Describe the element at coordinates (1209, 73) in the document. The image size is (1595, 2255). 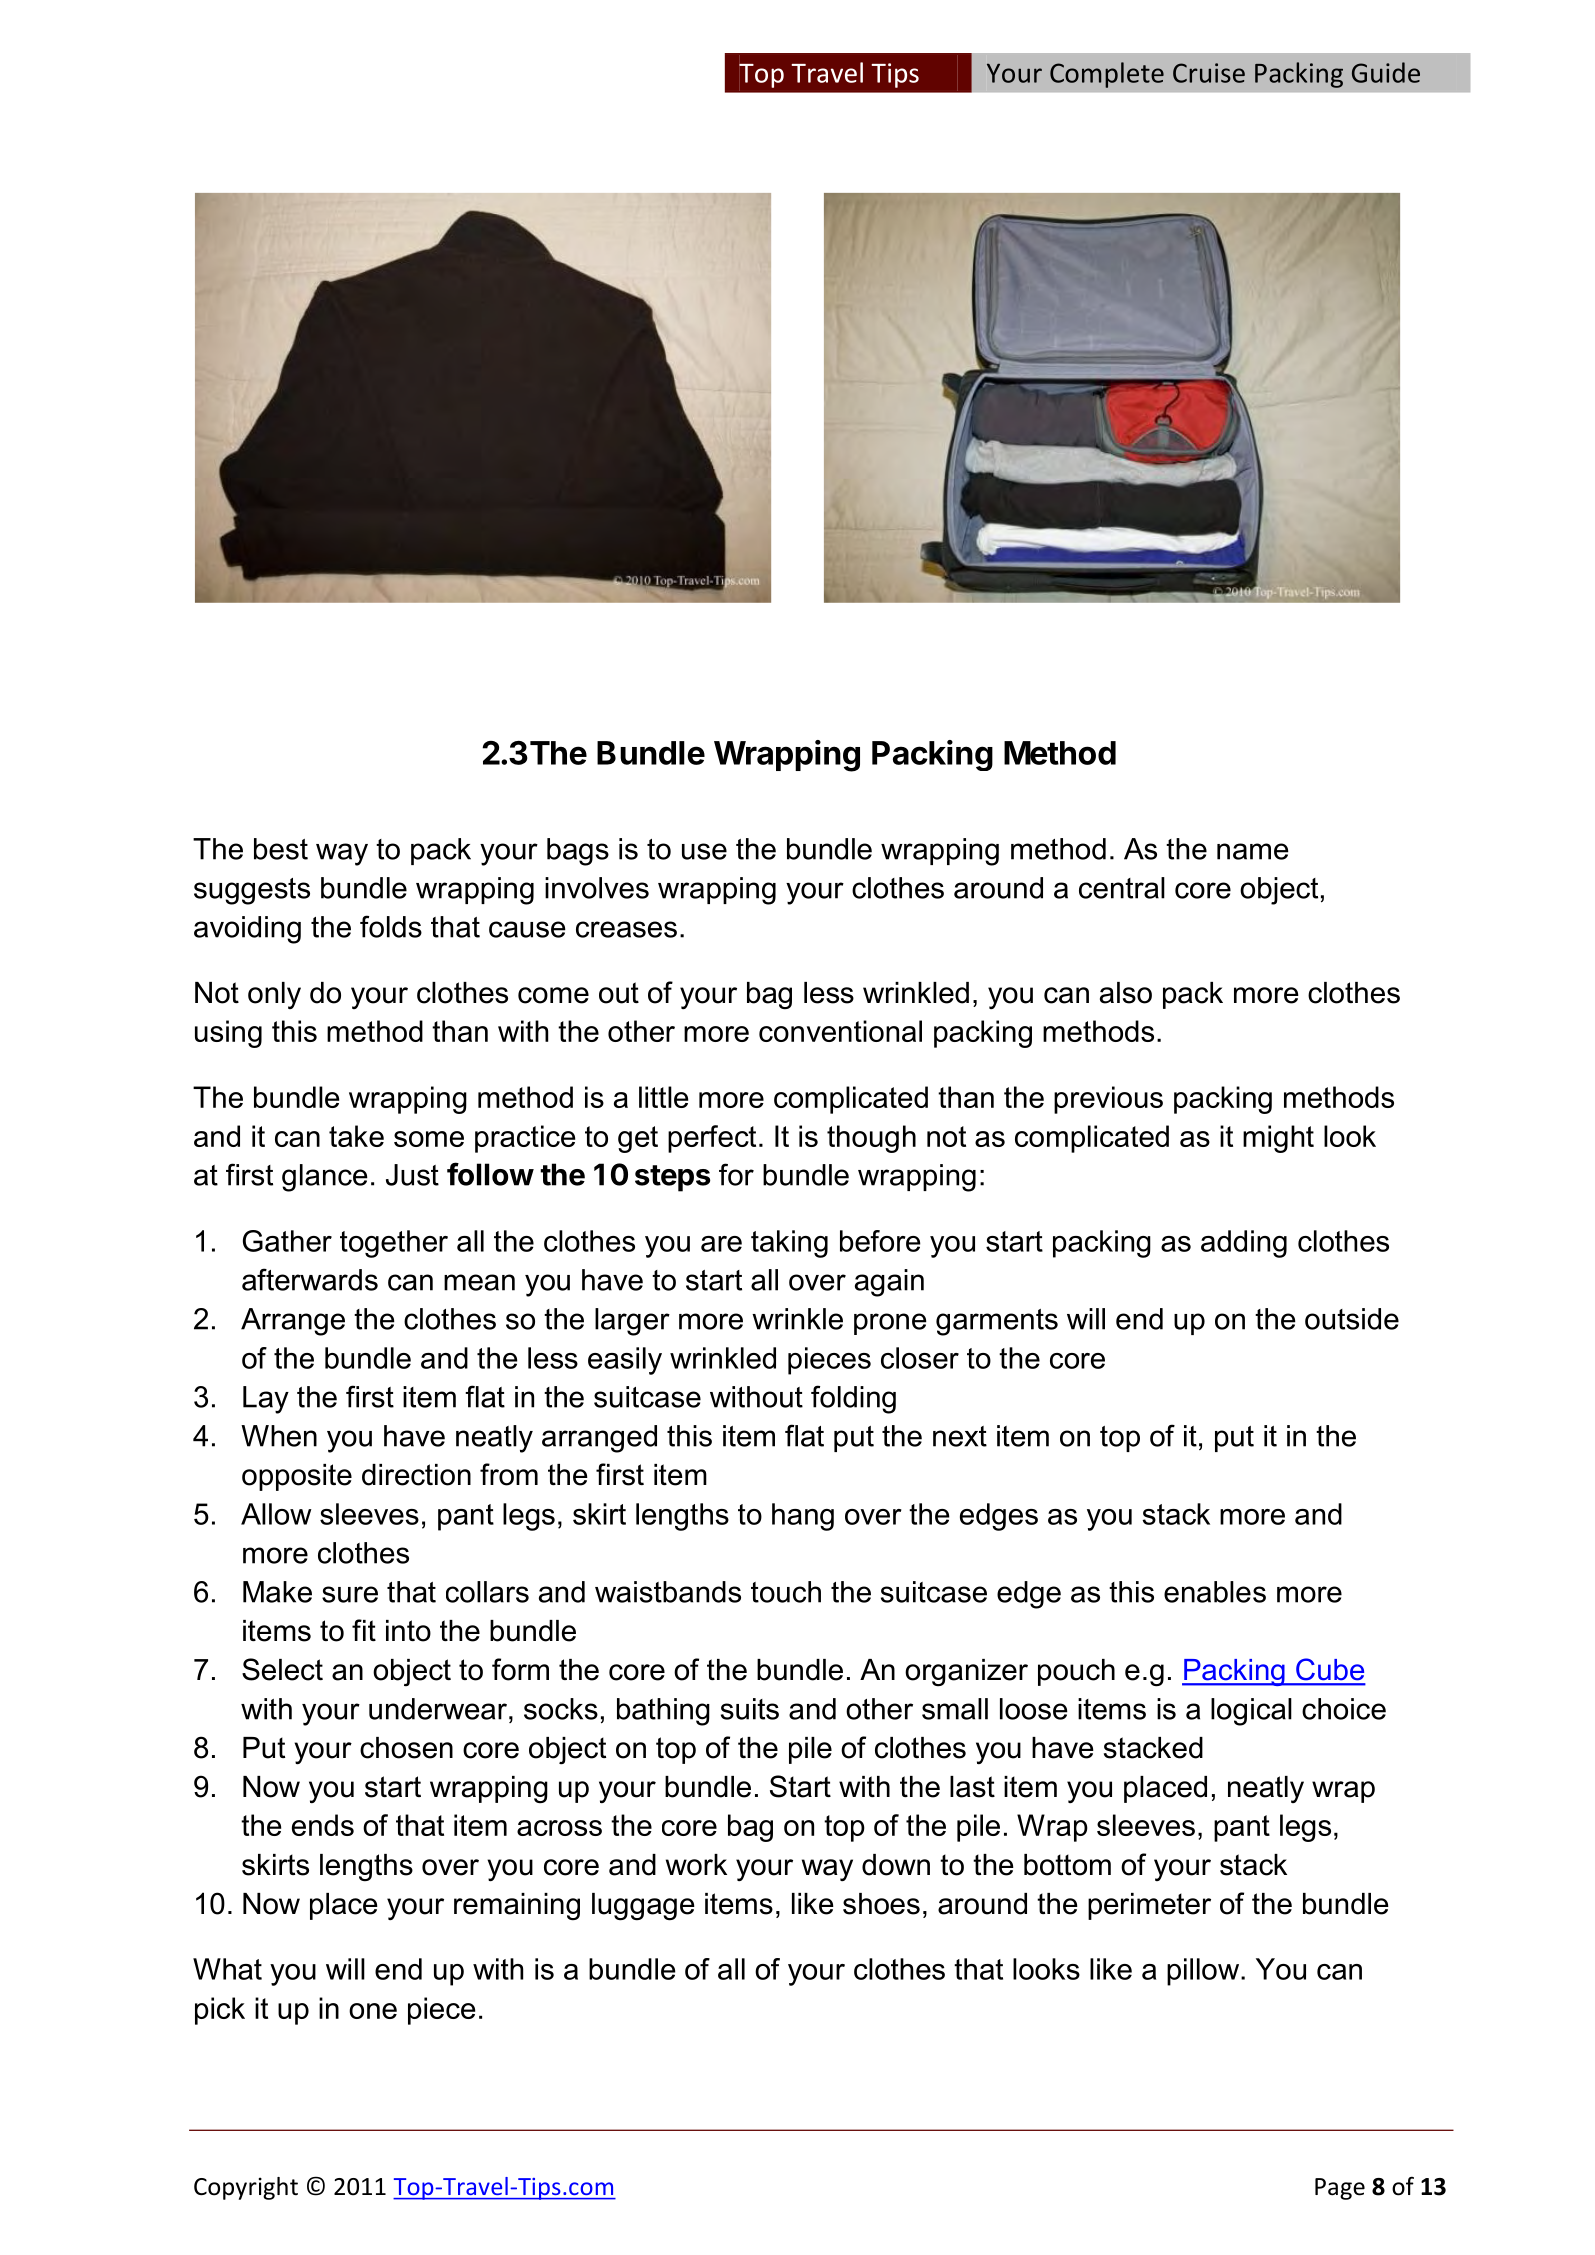
I see `Cruise` at that location.
